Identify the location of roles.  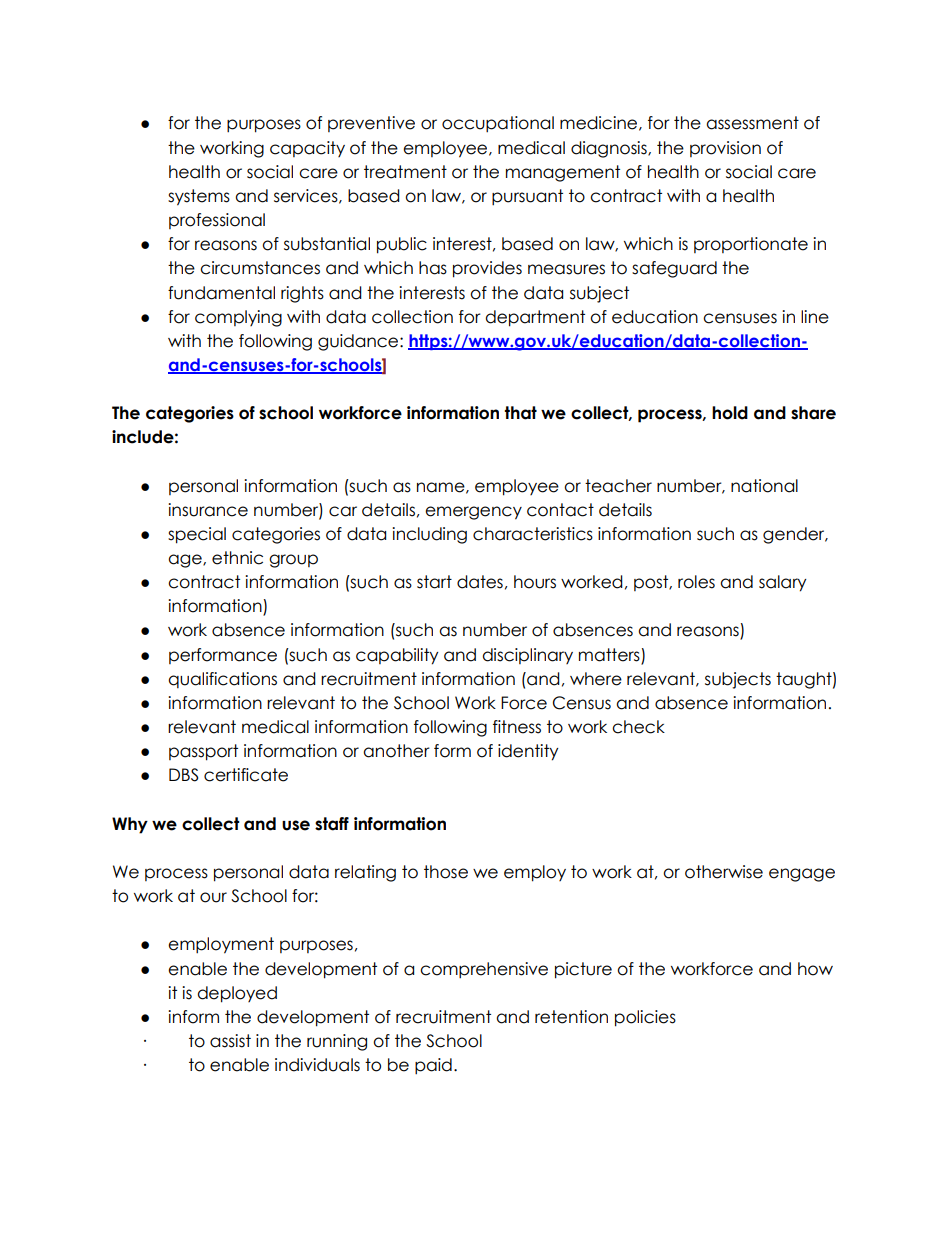
(696, 582).
